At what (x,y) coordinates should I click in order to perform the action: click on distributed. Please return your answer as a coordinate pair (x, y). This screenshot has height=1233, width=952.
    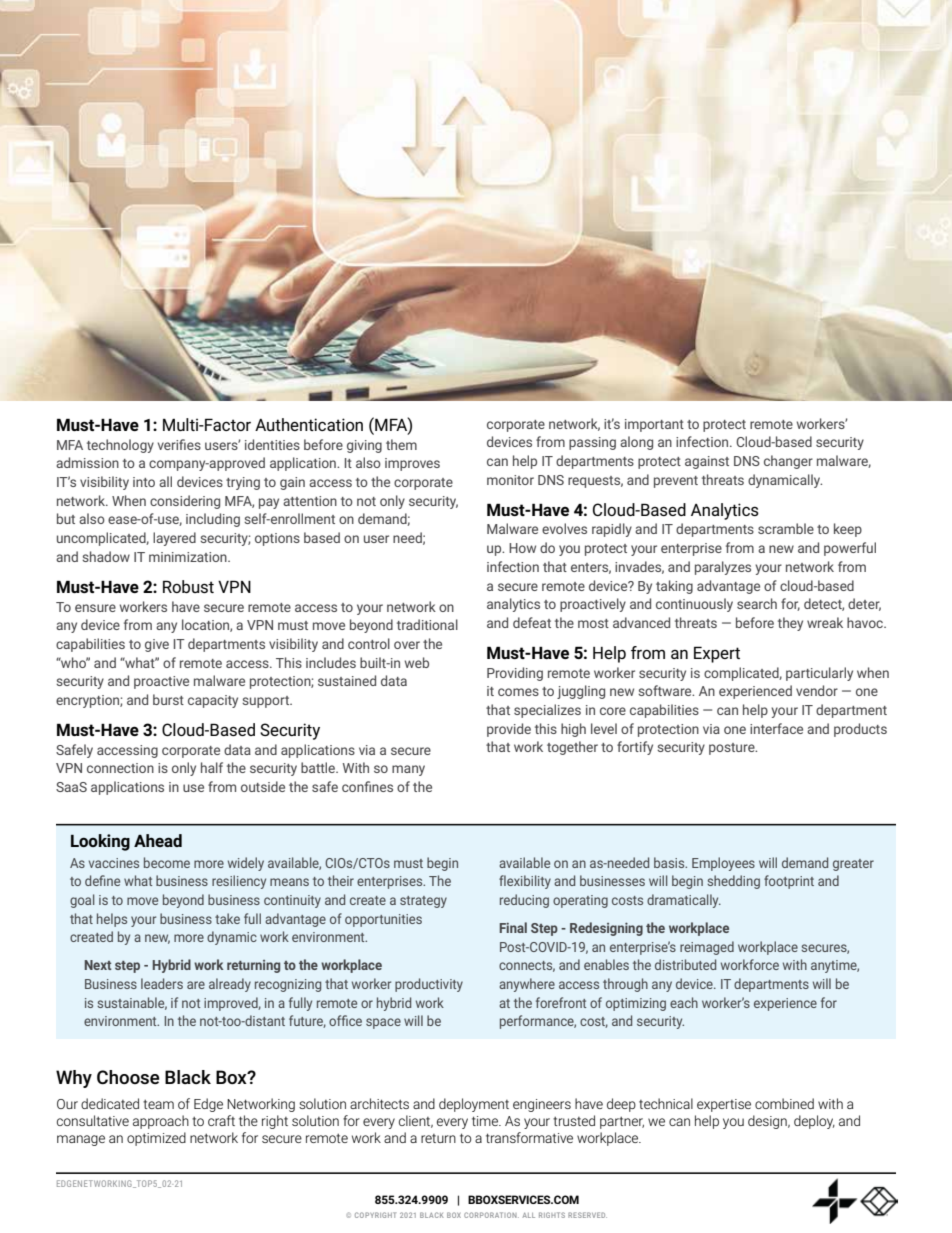
    Looking at the image, I should click on (685, 964).
